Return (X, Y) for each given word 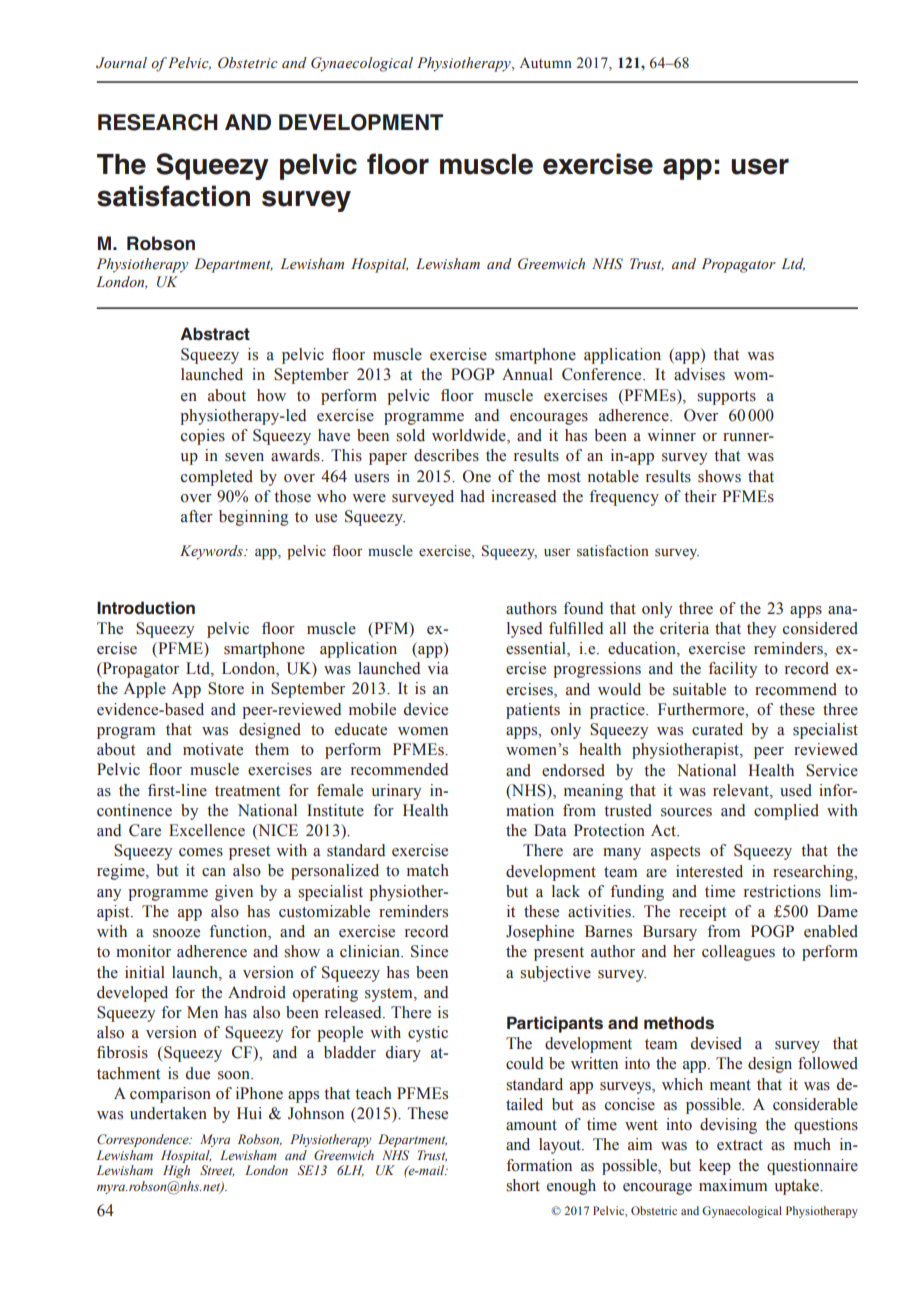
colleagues (738, 953)
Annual (527, 374)
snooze (176, 933)
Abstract (215, 334)
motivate (213, 749)
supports (726, 398)
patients (533, 711)
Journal (121, 63)
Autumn (546, 62)
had (472, 496)
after (197, 516)
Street (217, 1171)
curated (717, 729)
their (700, 496)
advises (699, 374)
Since (429, 951)
